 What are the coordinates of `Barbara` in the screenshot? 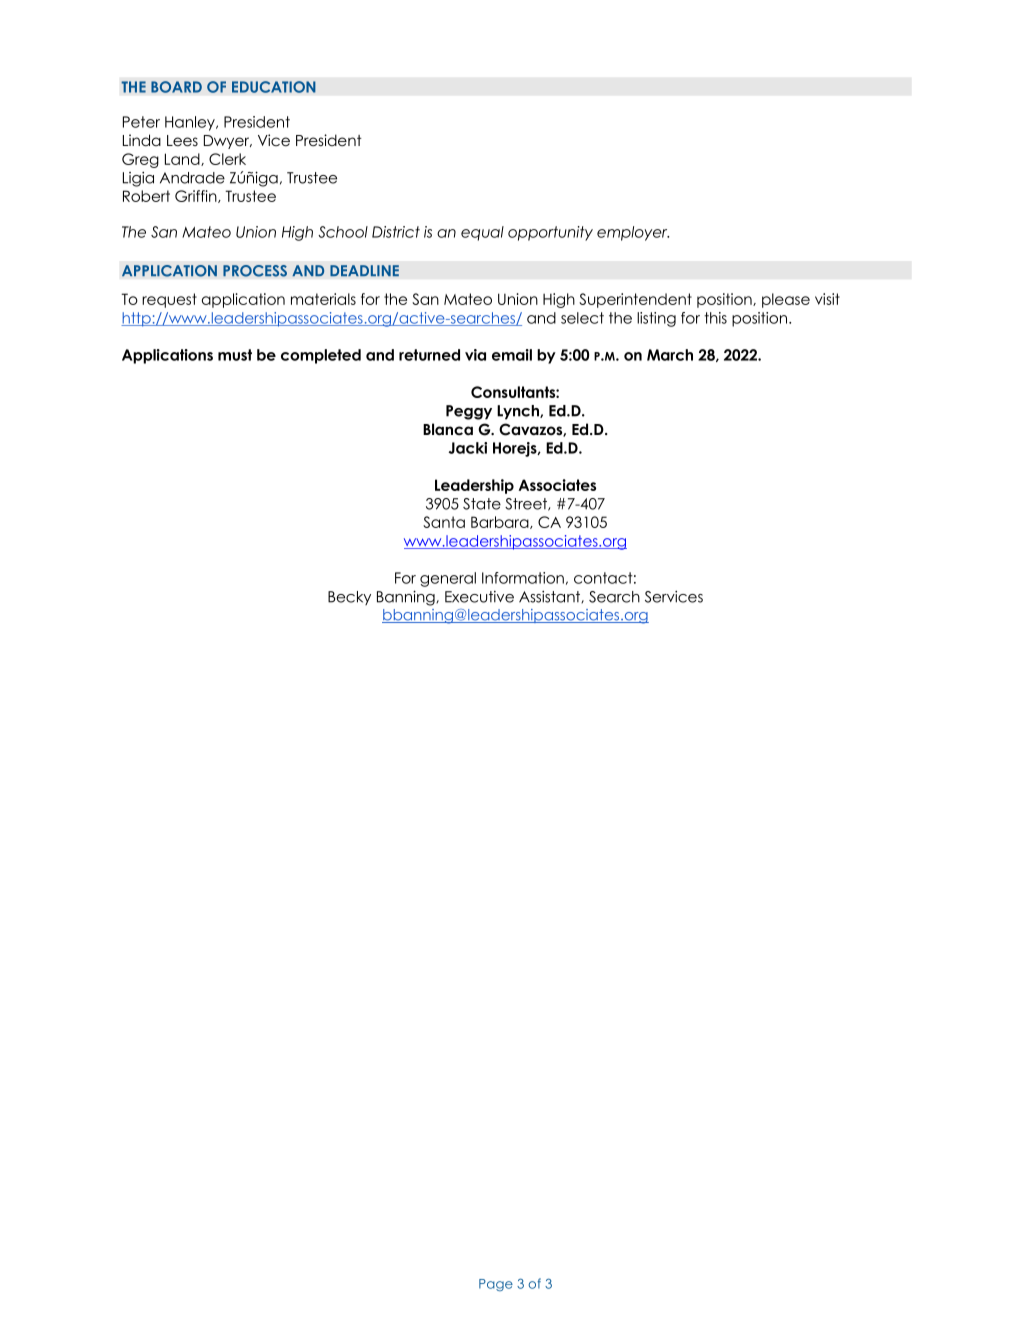 It's located at (501, 522).
